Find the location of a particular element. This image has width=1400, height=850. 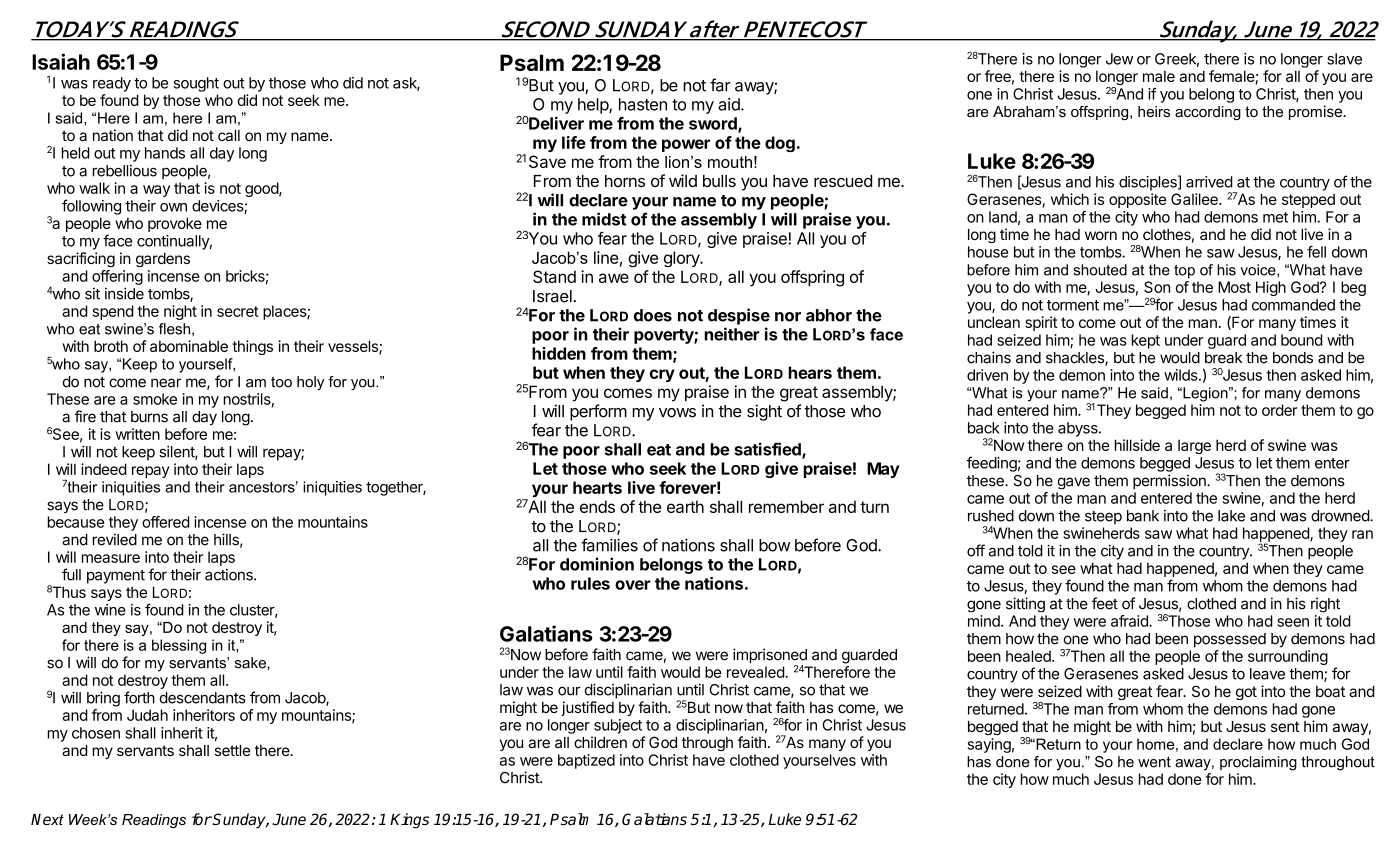

sought is located at coordinates (196, 84).
